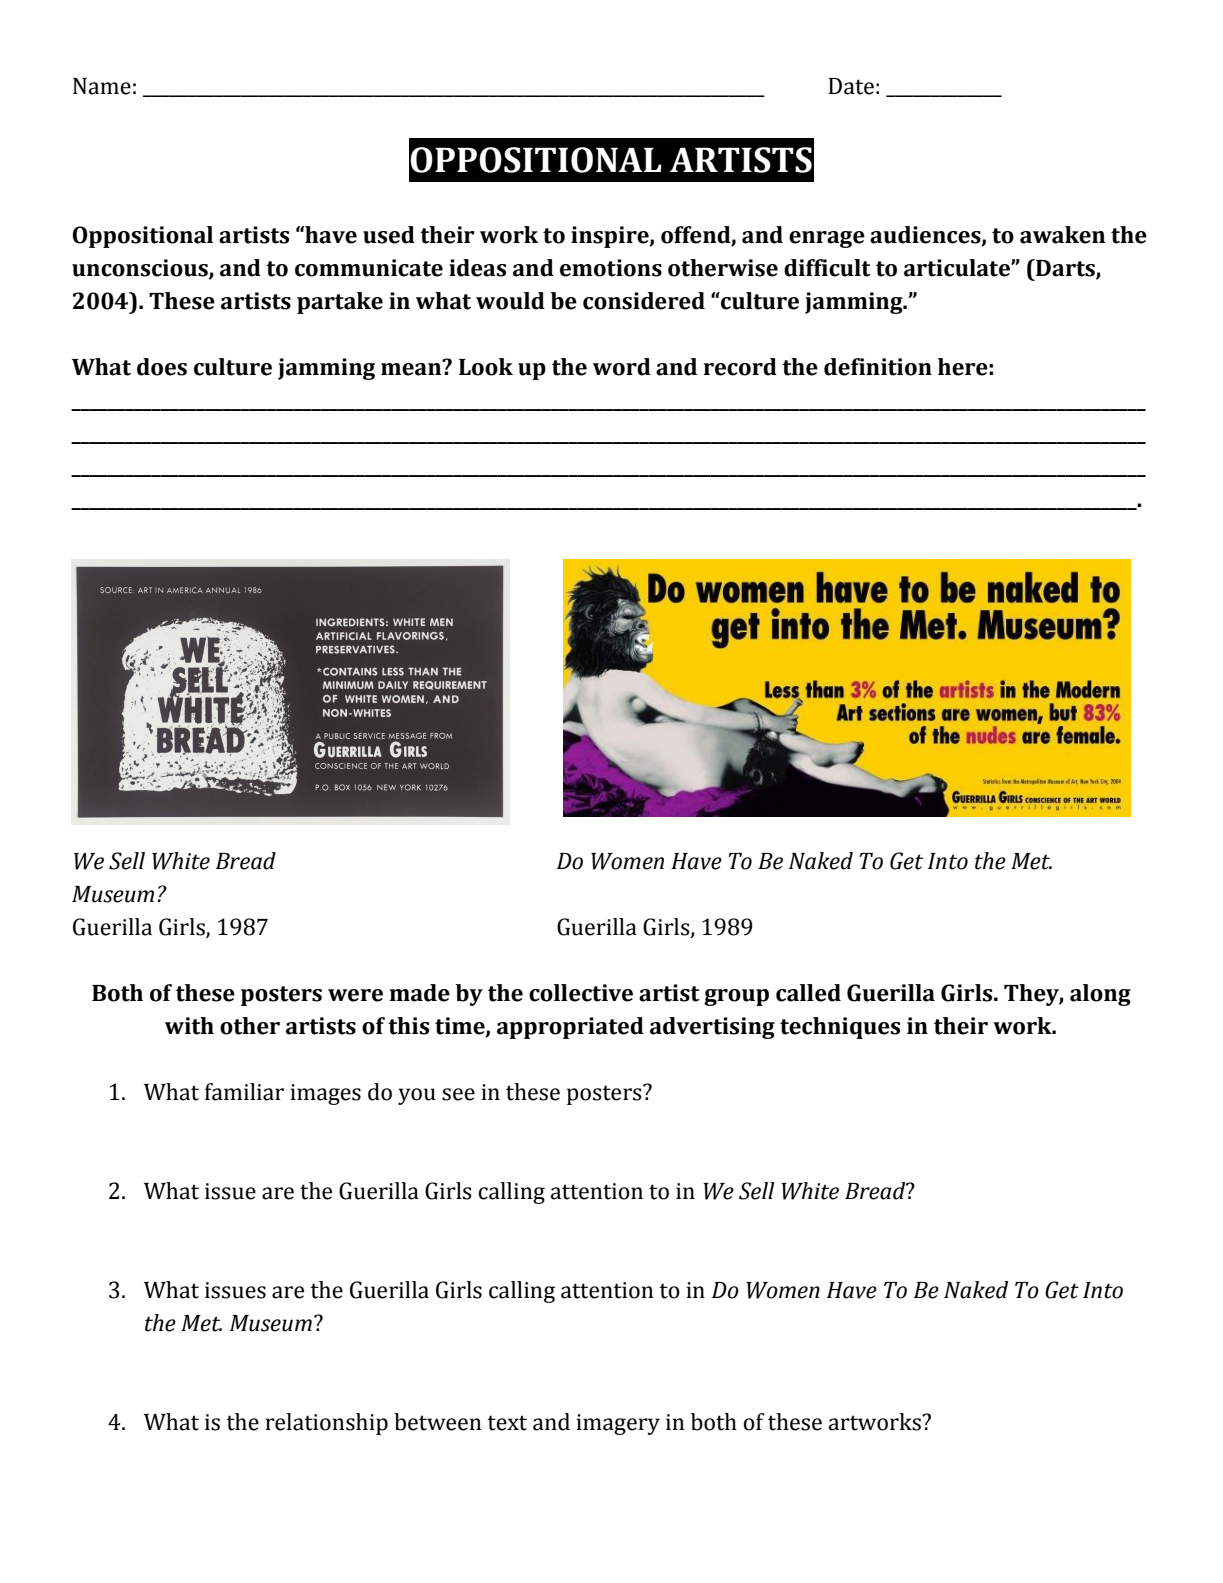 The height and width of the screenshot is (1583, 1223). What do you see at coordinates (622, 367) in the screenshot?
I see `word` at bounding box center [622, 367].
